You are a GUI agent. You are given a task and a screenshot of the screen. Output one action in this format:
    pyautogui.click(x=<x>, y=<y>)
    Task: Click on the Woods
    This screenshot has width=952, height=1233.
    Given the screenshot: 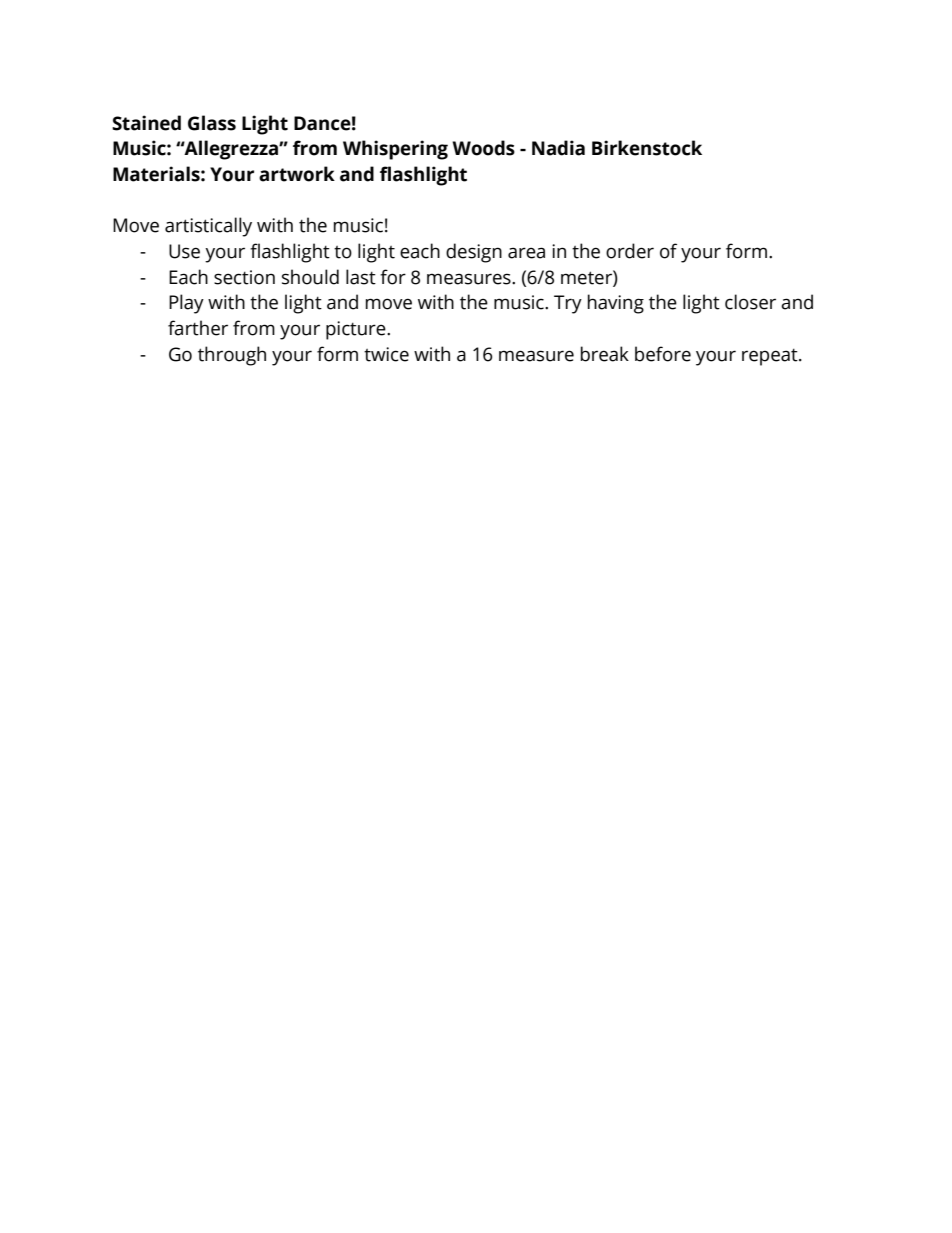 What is the action you would take?
    pyautogui.click(x=483, y=148)
